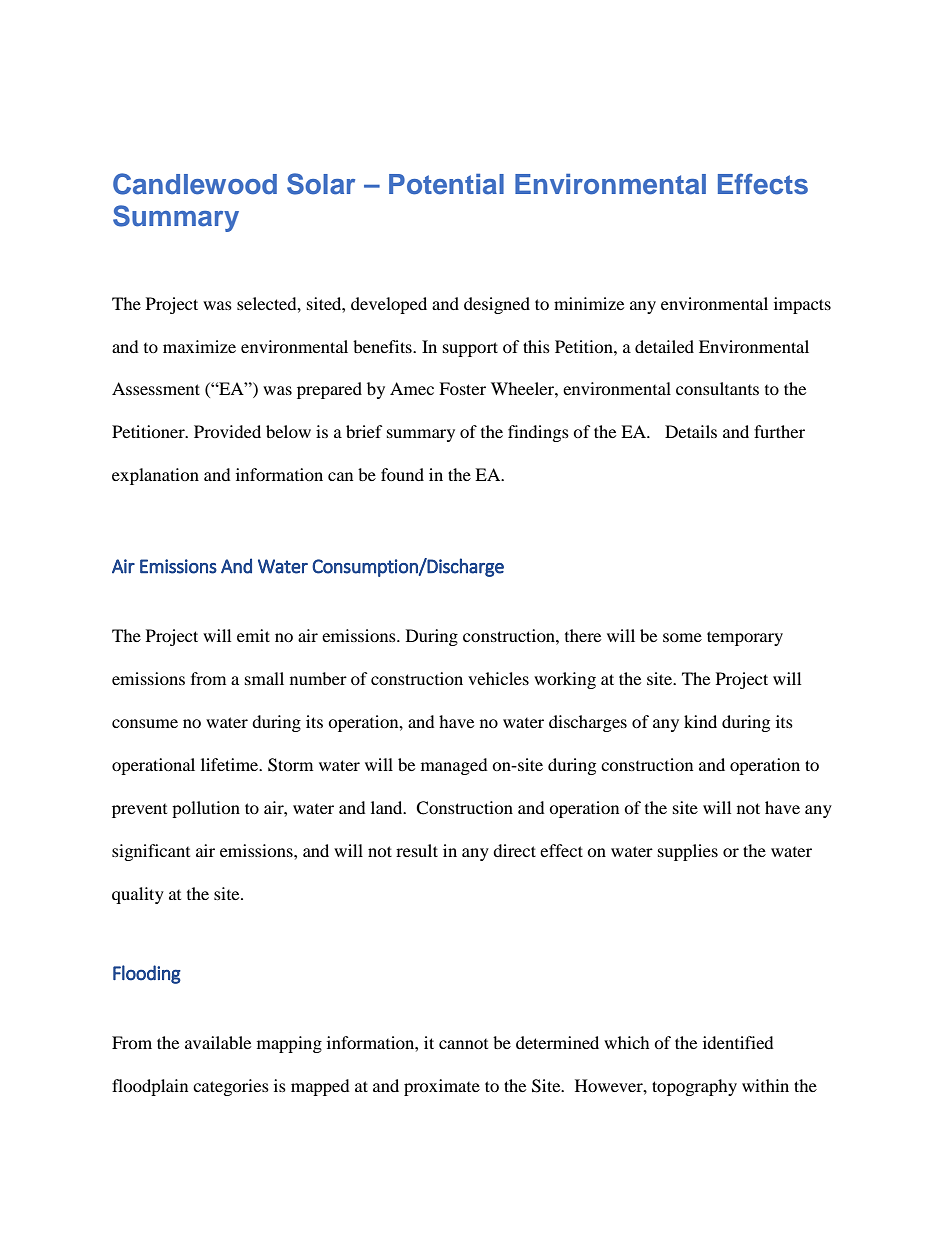  What do you see at coordinates (253, 635) in the screenshot?
I see `emit` at bounding box center [253, 635].
